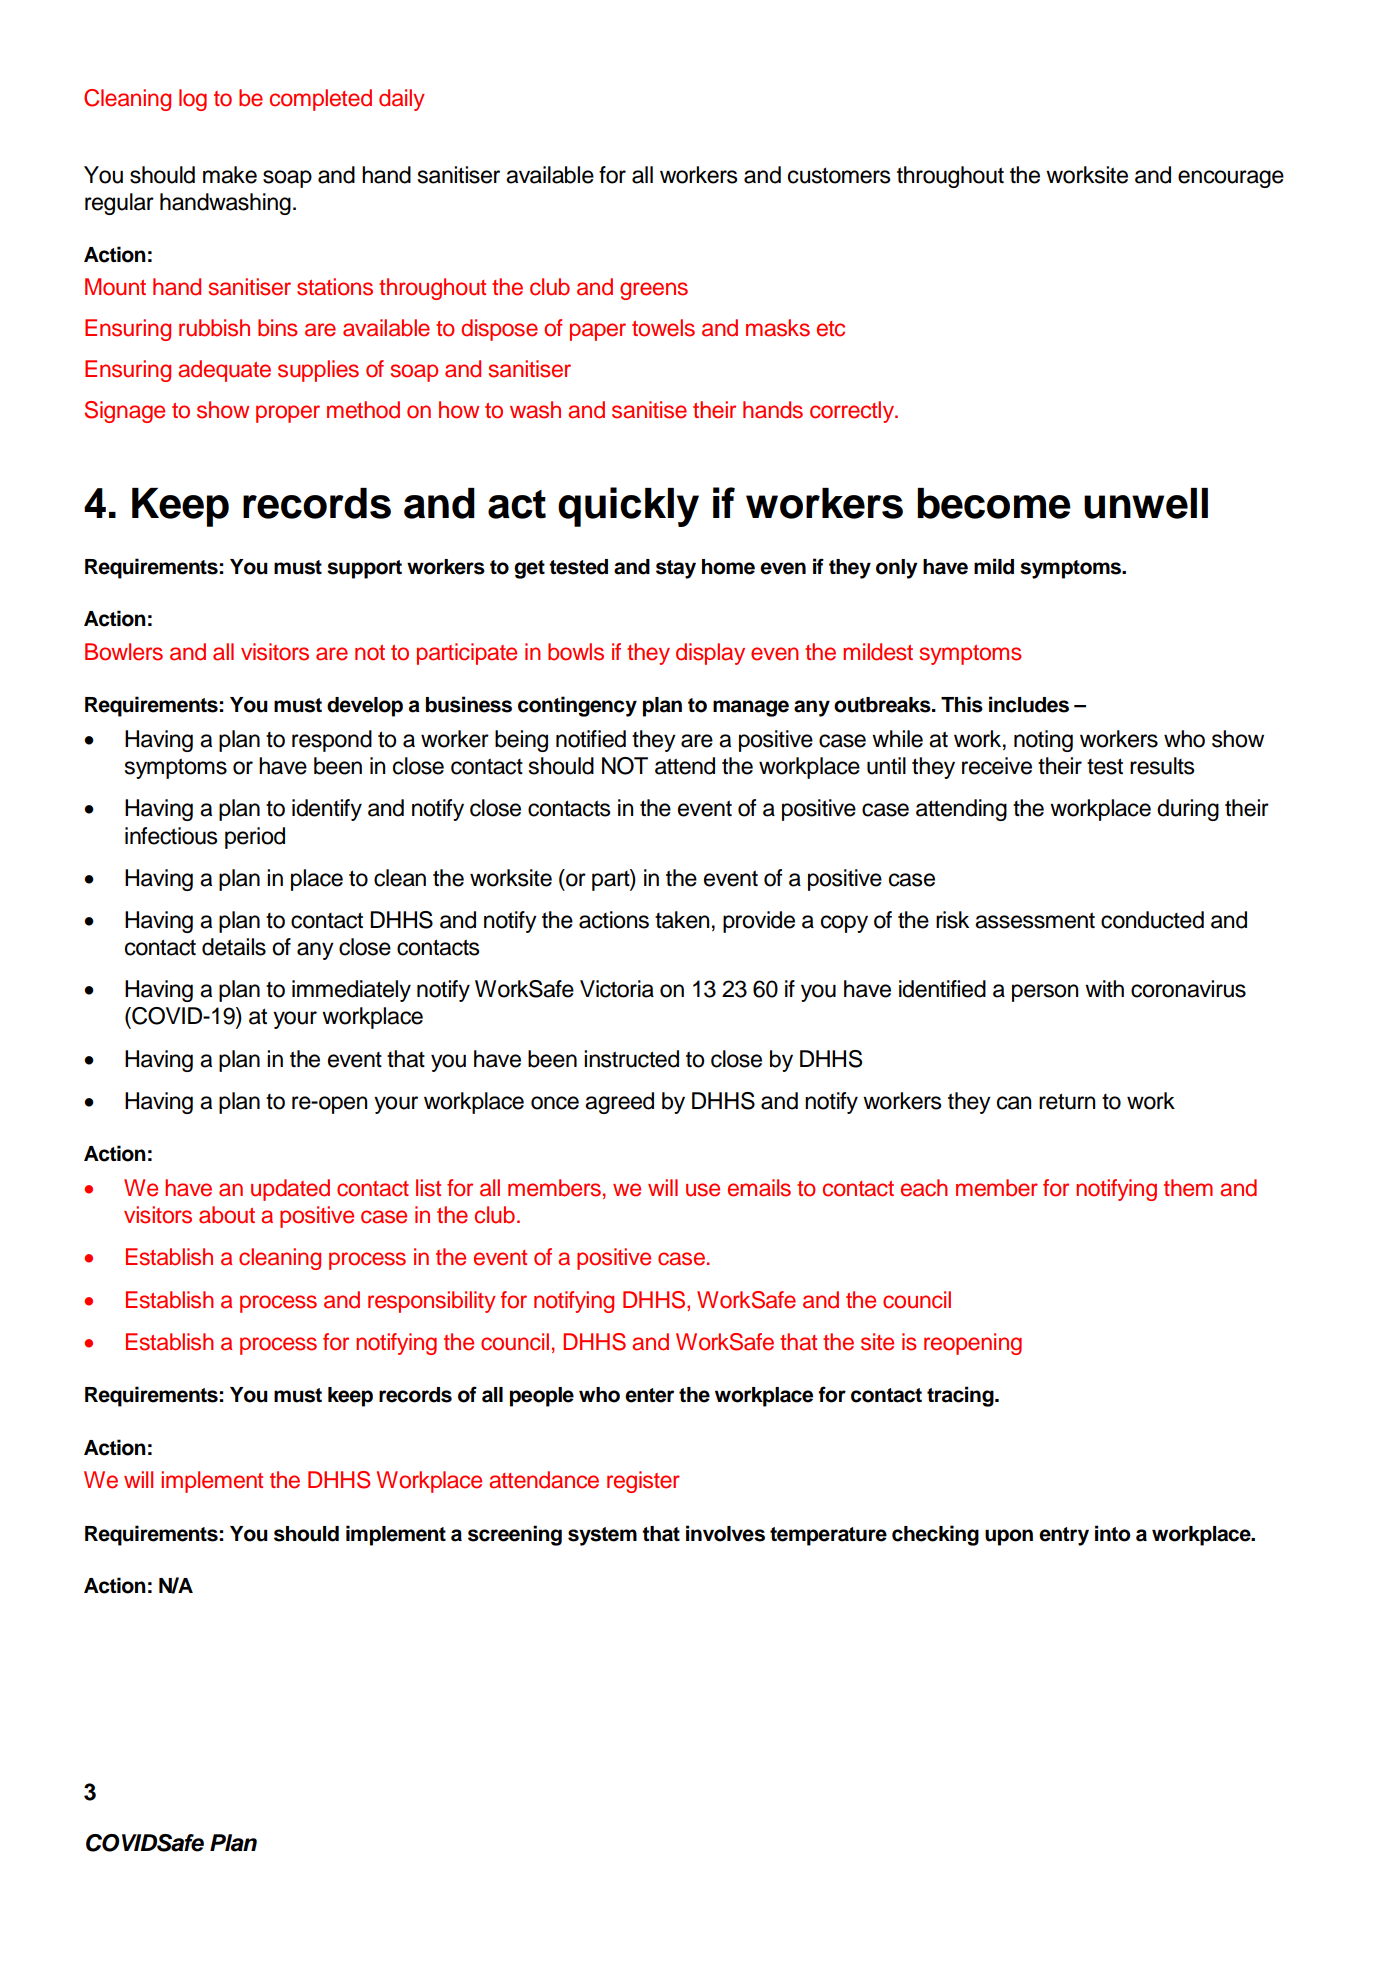 This image has height=1963, width=1388. I want to click on customers, so click(839, 175).
